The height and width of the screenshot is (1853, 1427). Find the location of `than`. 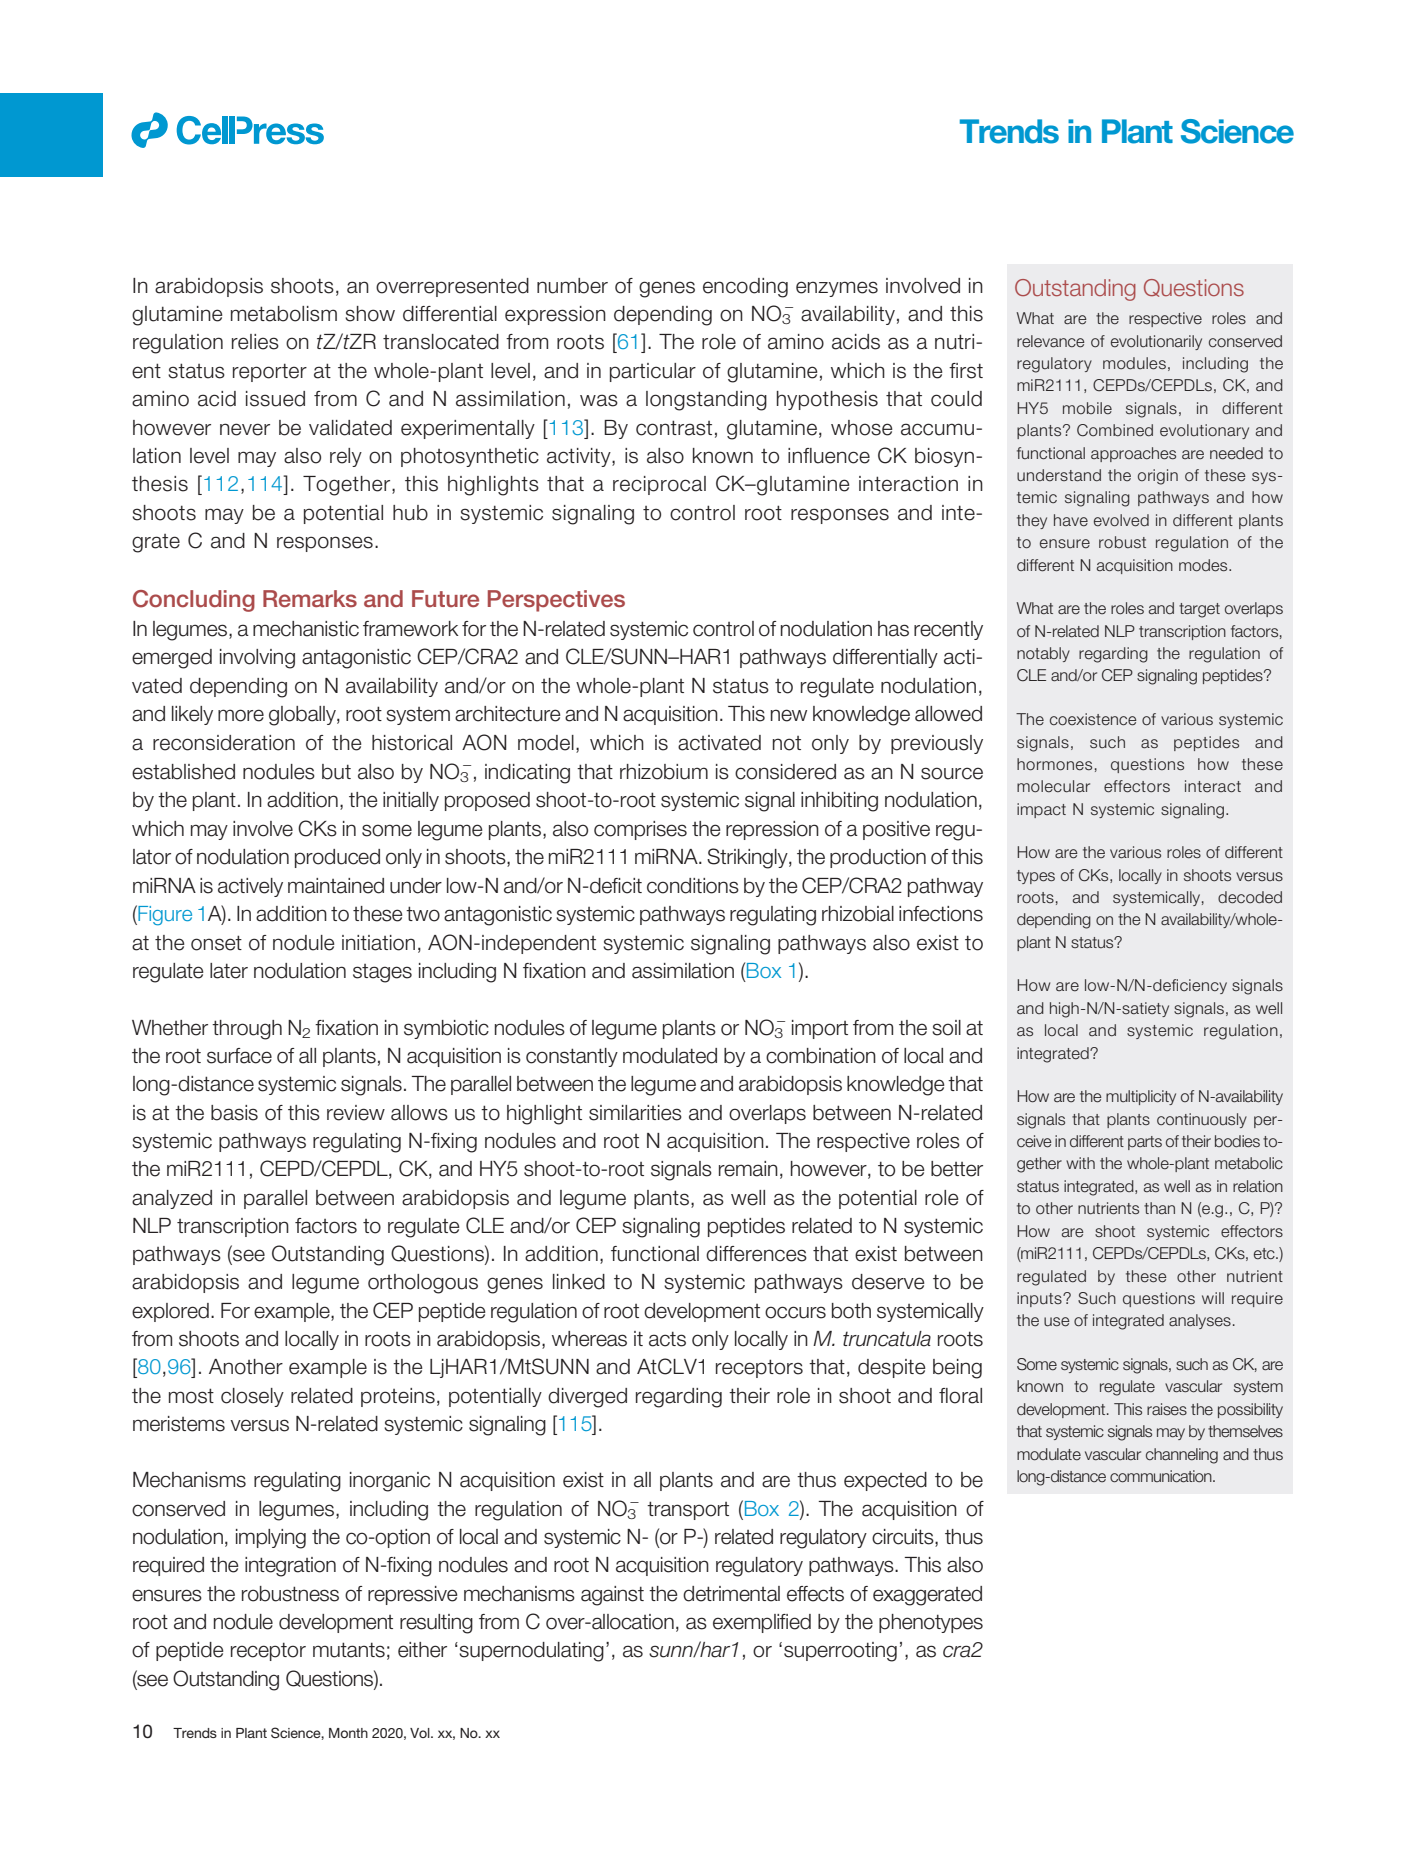

than is located at coordinates (1159, 1208).
